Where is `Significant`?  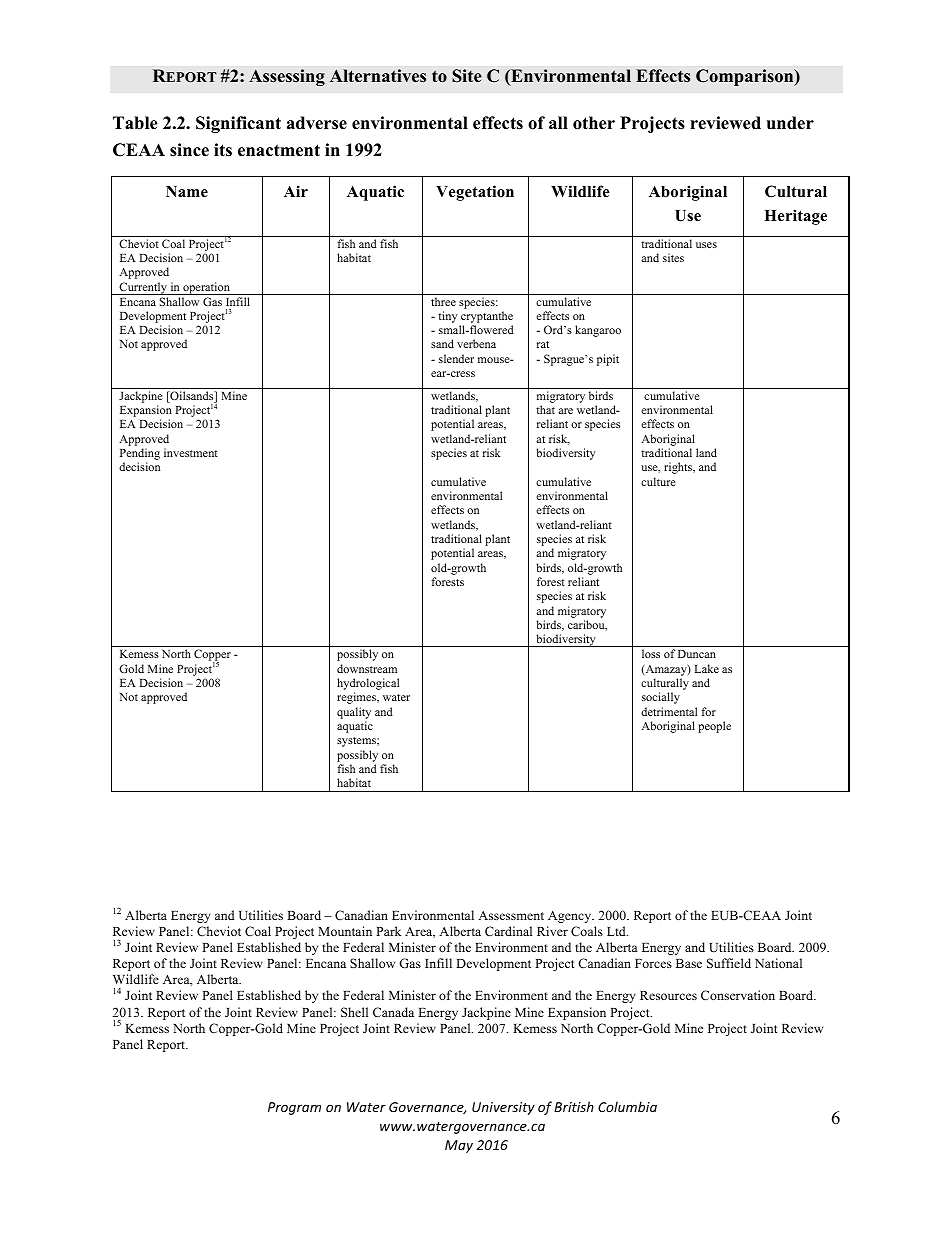
Significant is located at coordinates (238, 124).
